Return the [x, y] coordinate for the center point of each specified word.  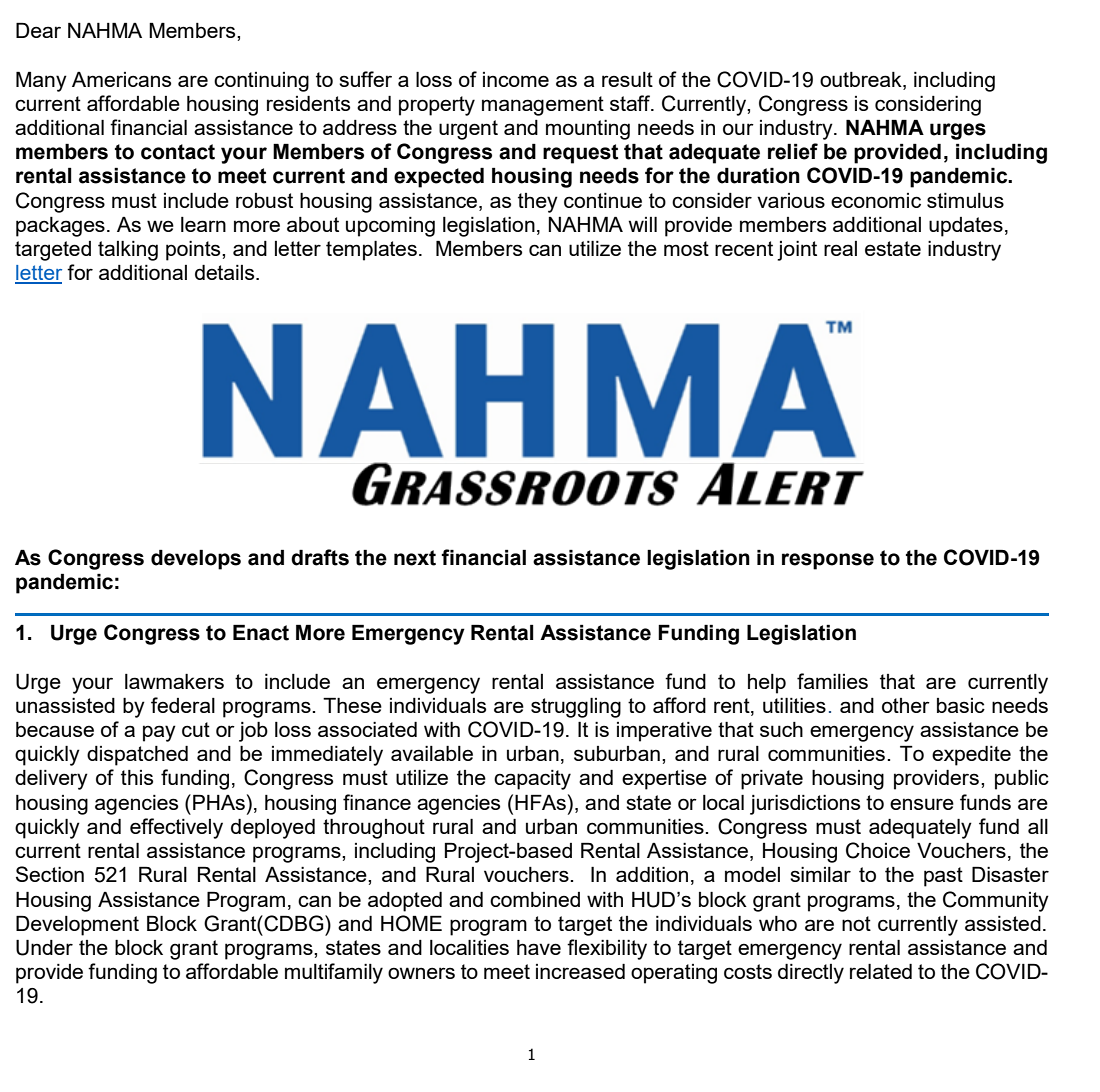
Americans [121, 79]
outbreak [862, 79]
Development [77, 926]
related [881, 971]
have [539, 947]
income [516, 79]
